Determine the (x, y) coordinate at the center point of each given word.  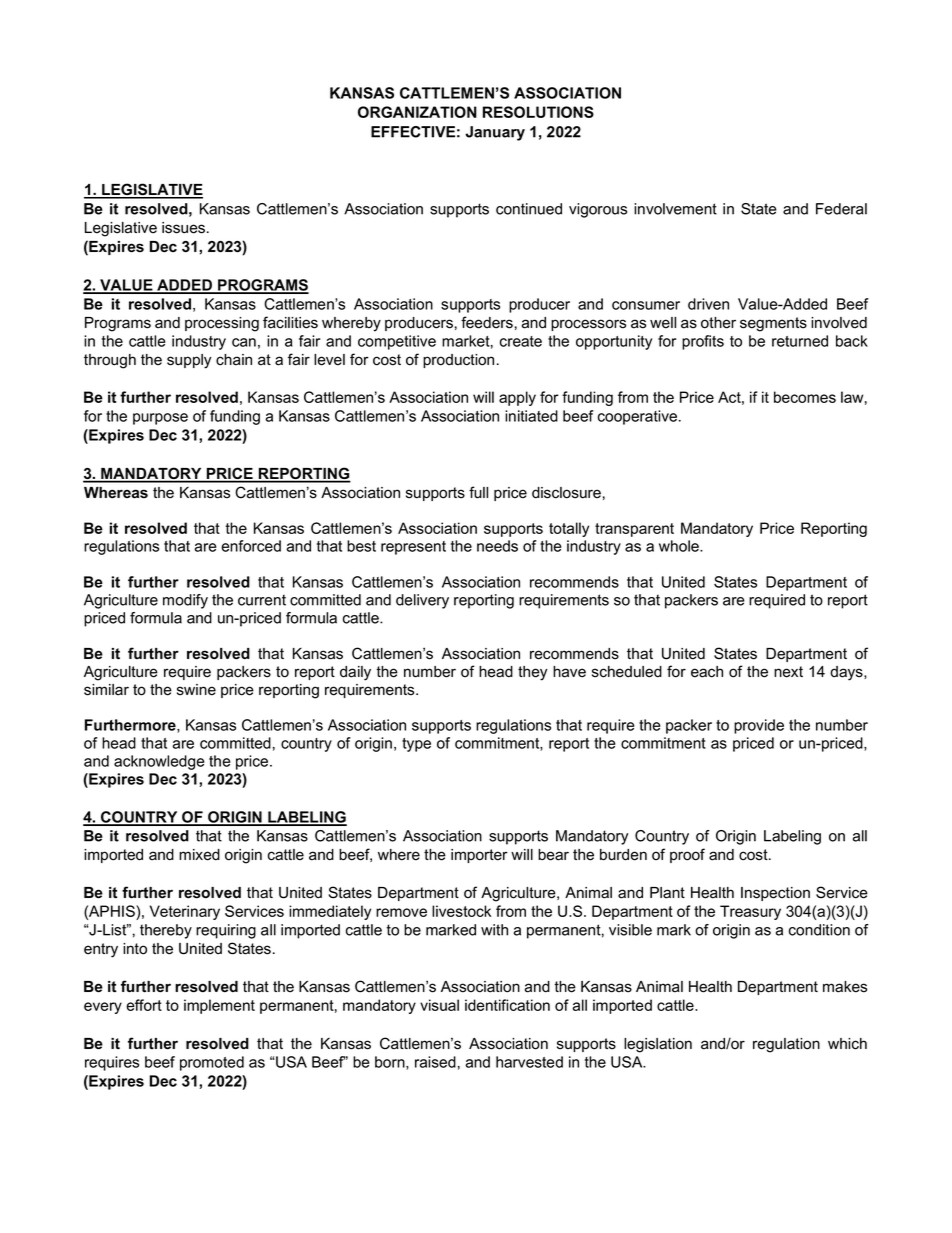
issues (183, 228)
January (495, 133)
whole (680, 546)
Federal (841, 209)
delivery (422, 601)
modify (185, 601)
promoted (212, 1063)
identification (507, 1005)
